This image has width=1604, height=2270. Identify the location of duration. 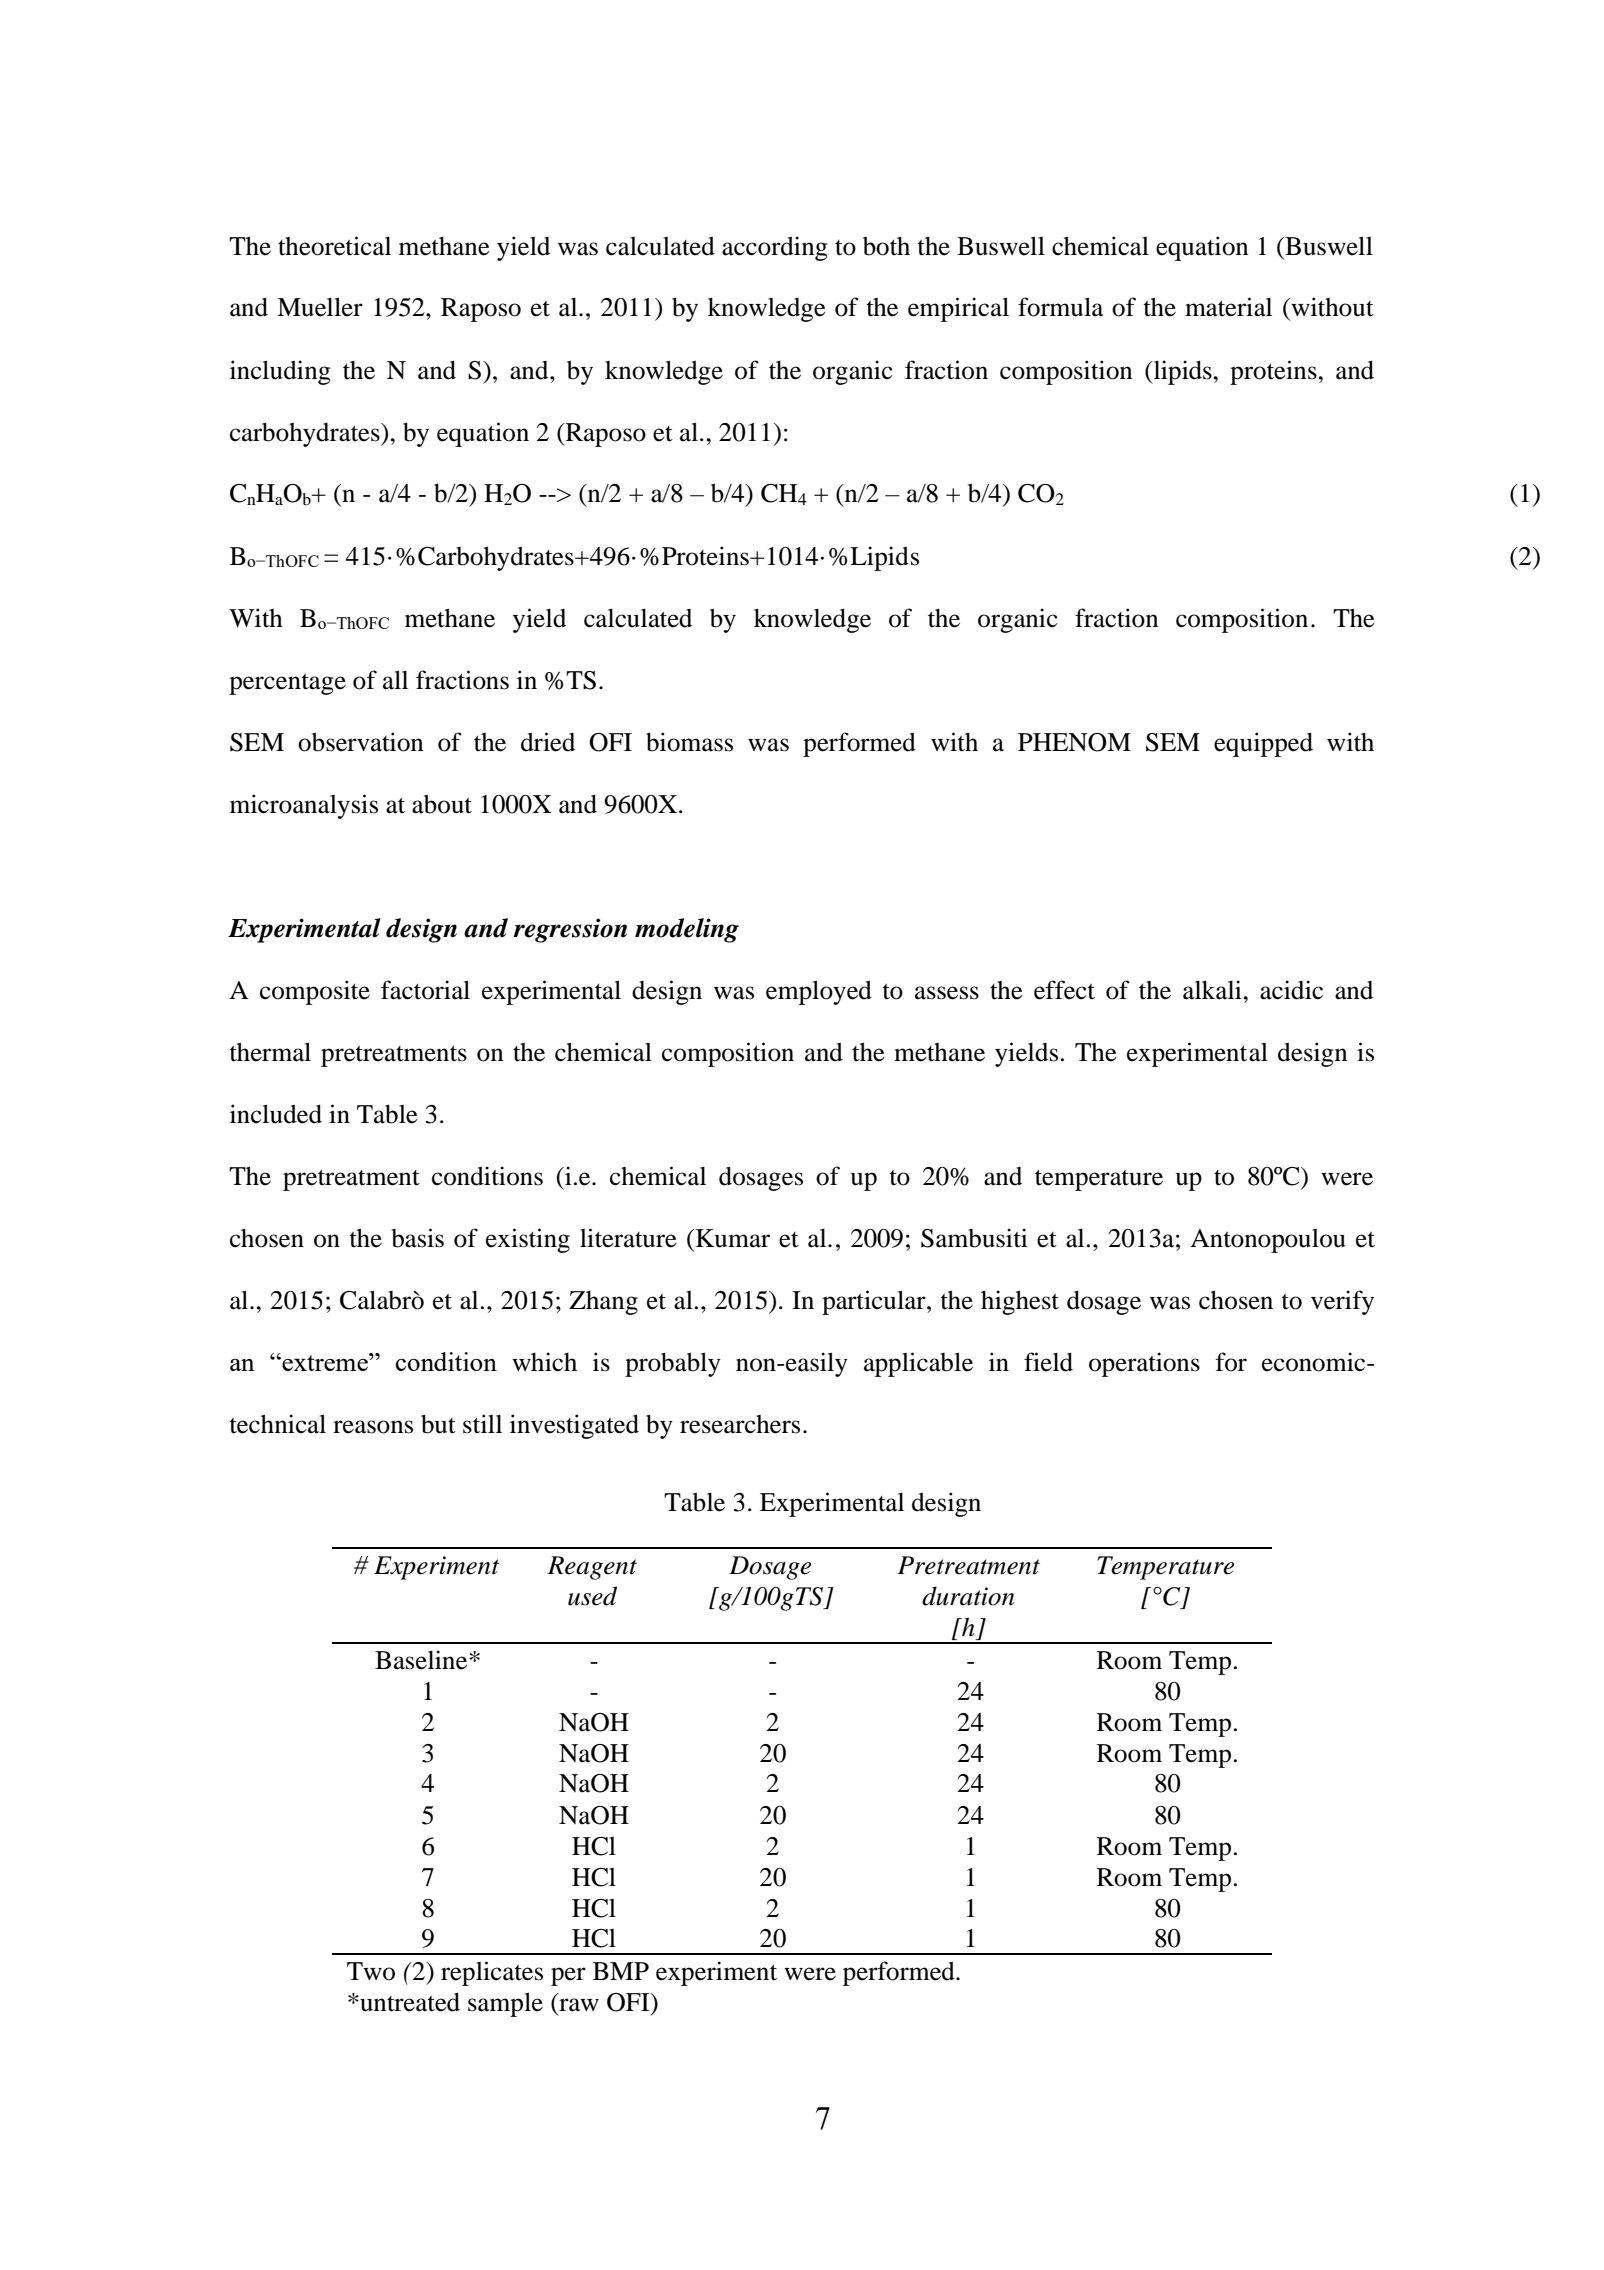
(968, 1596).
